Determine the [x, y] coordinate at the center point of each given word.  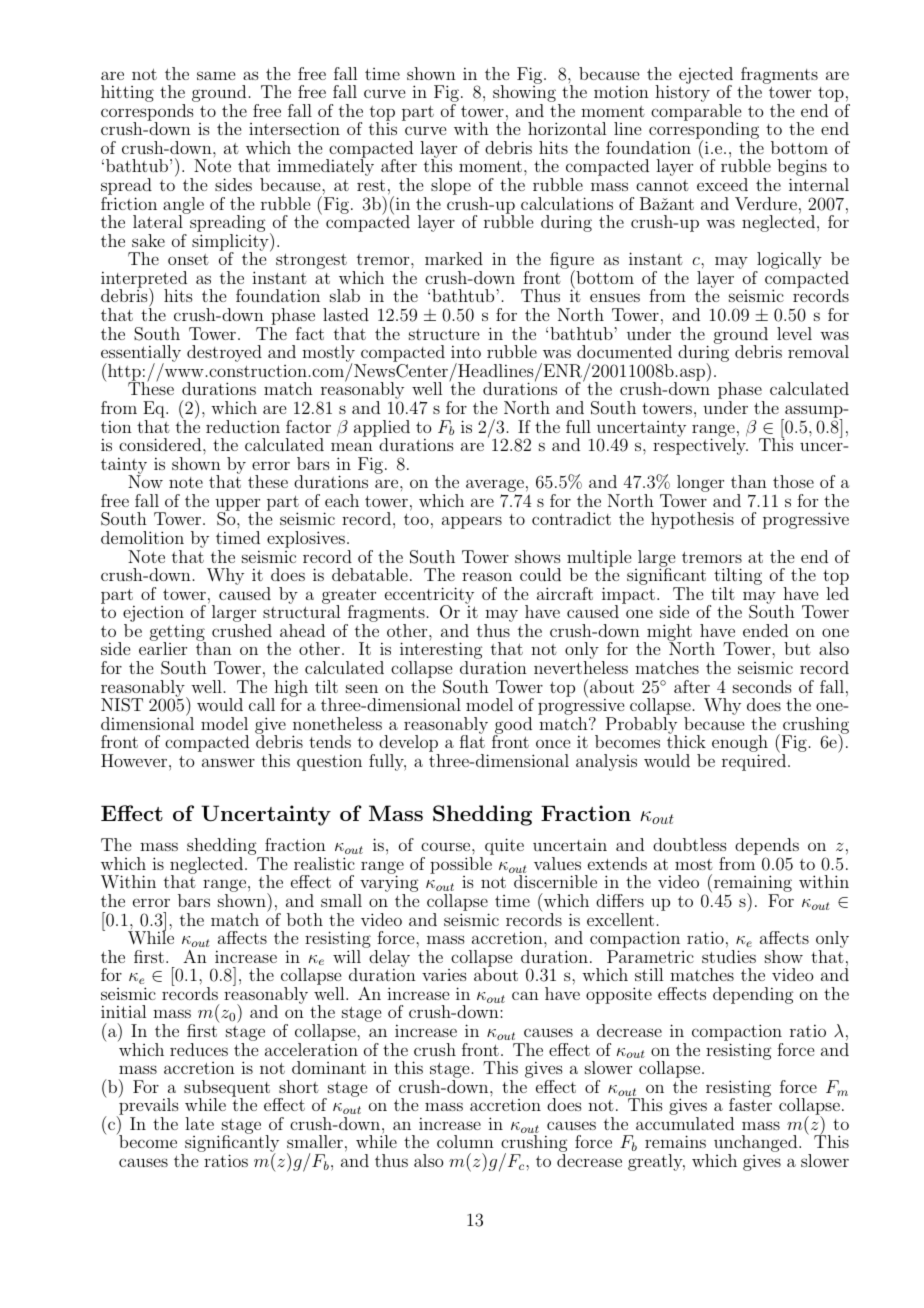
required [755, 761]
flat [472, 740]
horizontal [567, 128]
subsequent [227, 1089]
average [495, 487]
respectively [700, 445]
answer [228, 762]
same [216, 75]
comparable [696, 113]
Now [145, 481]
